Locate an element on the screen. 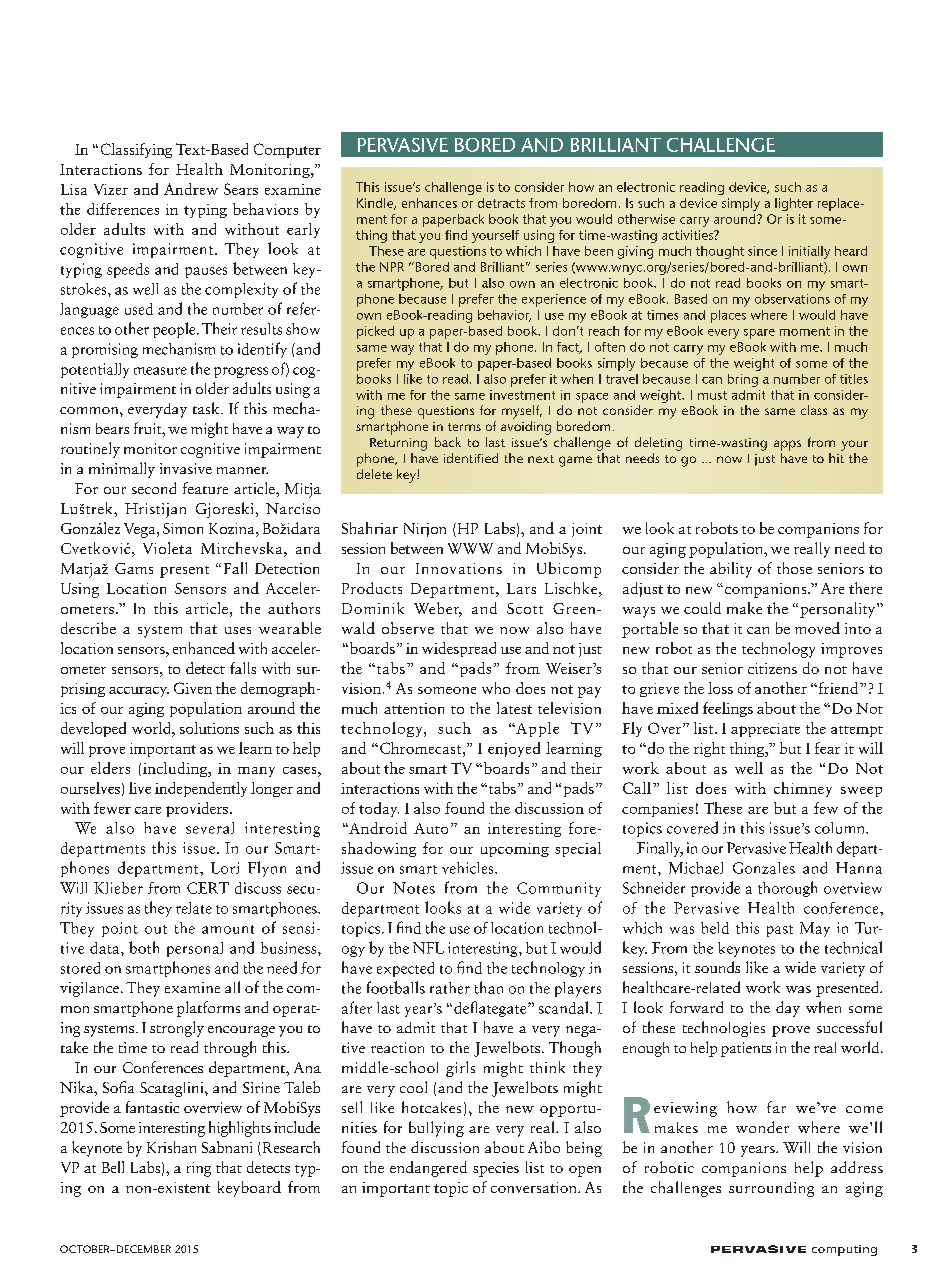 This screenshot has width=943, height=1288. lighter is located at coordinates (794, 204).
